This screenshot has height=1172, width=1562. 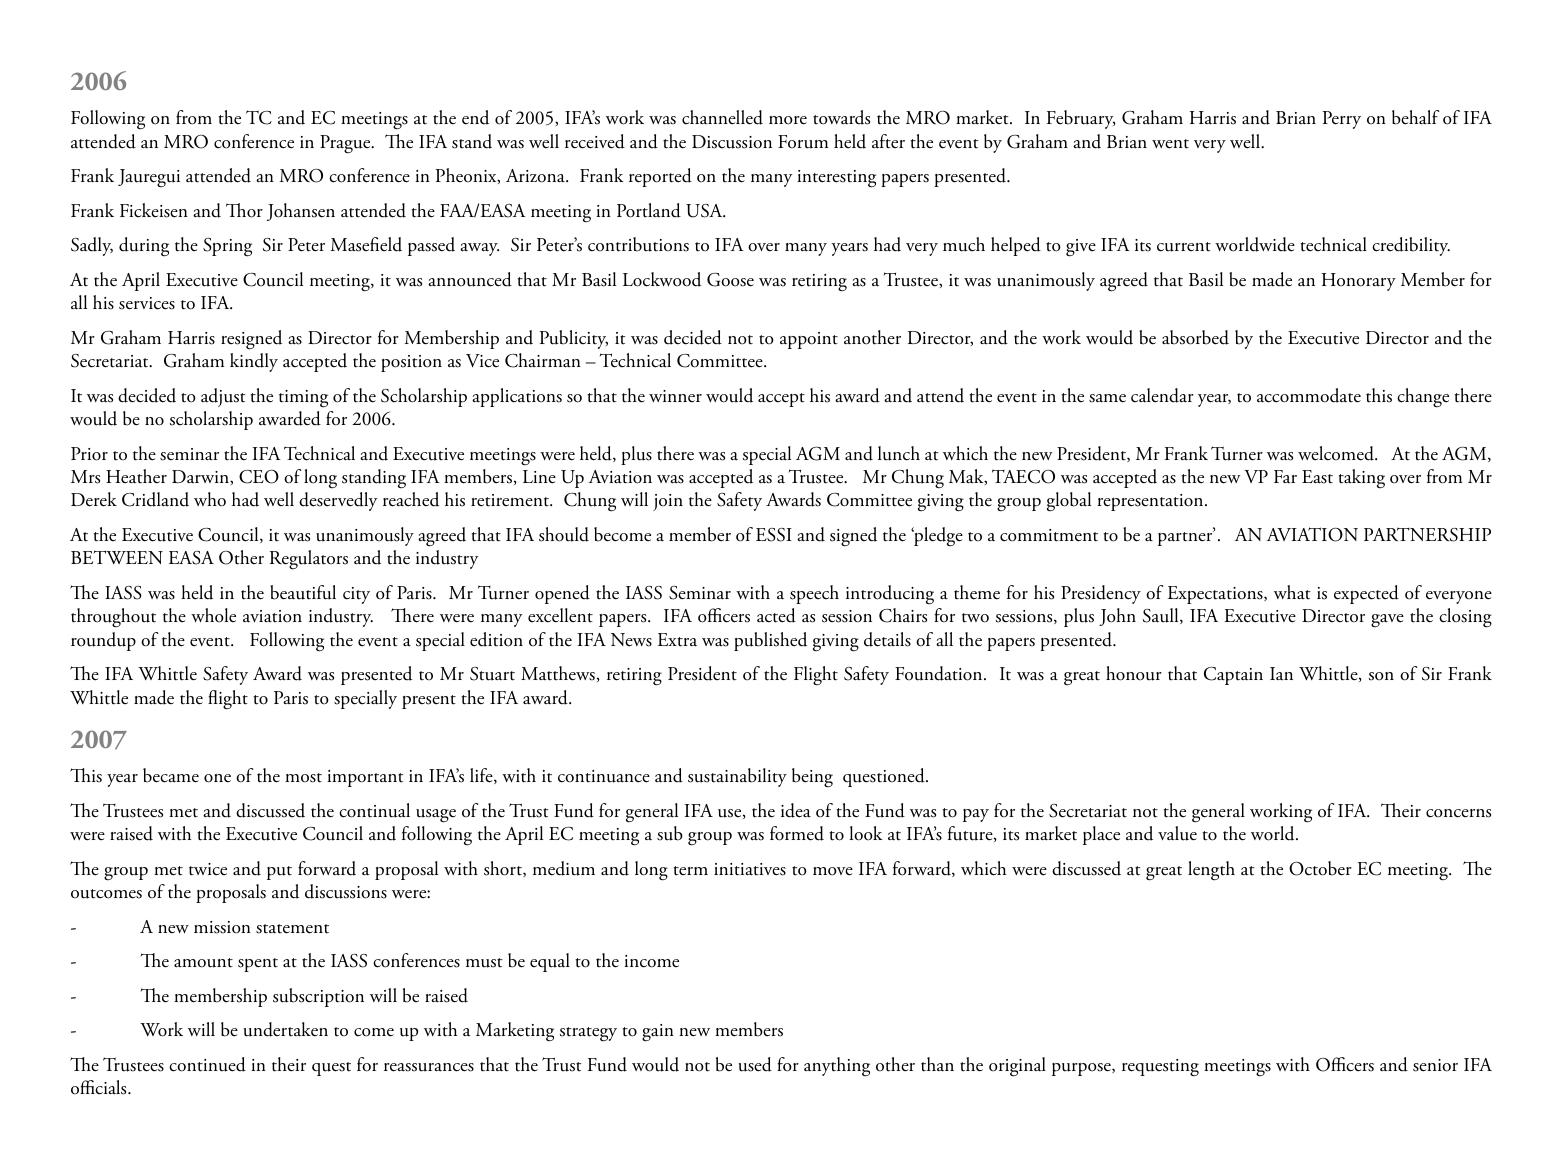 I want to click on Forum, so click(x=803, y=142).
